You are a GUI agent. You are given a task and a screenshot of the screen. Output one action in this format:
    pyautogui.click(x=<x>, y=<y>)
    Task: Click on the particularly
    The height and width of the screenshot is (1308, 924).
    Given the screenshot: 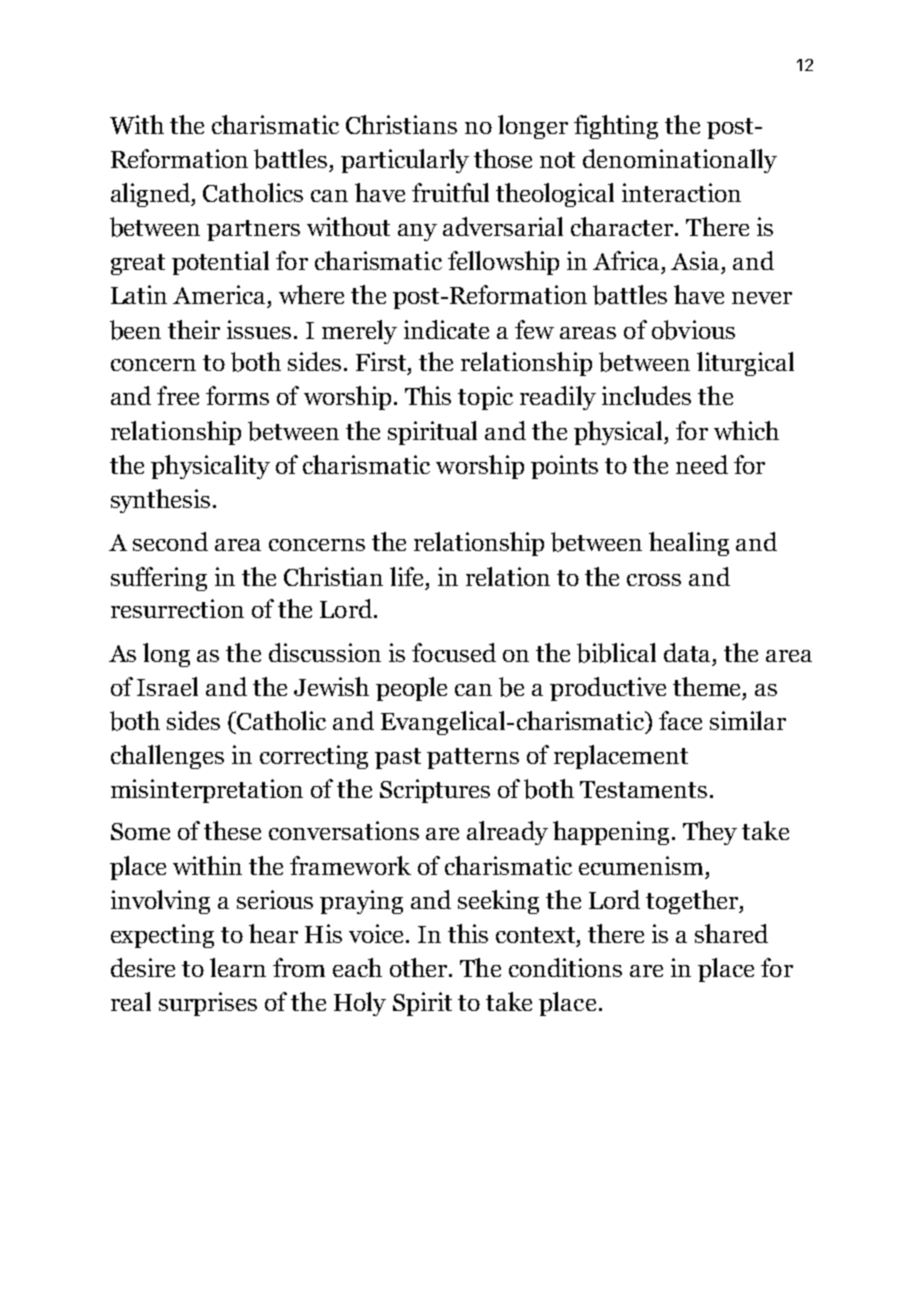 What is the action you would take?
    pyautogui.click(x=405, y=161)
